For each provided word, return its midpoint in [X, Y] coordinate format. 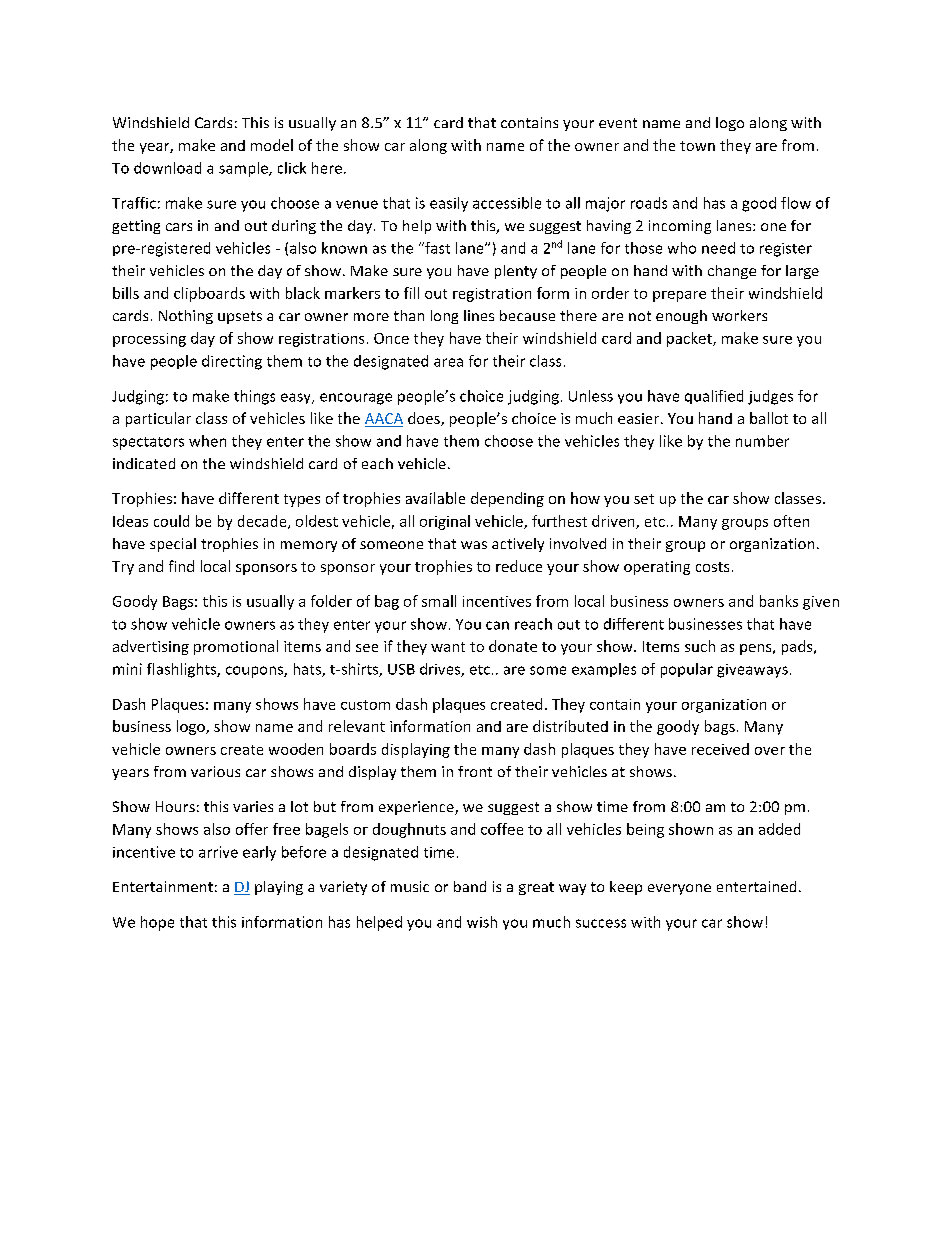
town [697, 146]
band [470, 886]
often [791, 521]
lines [479, 315]
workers [739, 315]
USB [401, 669]
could [171, 521]
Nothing [186, 317]
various [215, 771]
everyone [679, 889]
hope [157, 923]
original [445, 522]
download [167, 168]
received [720, 749]
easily [449, 204]
